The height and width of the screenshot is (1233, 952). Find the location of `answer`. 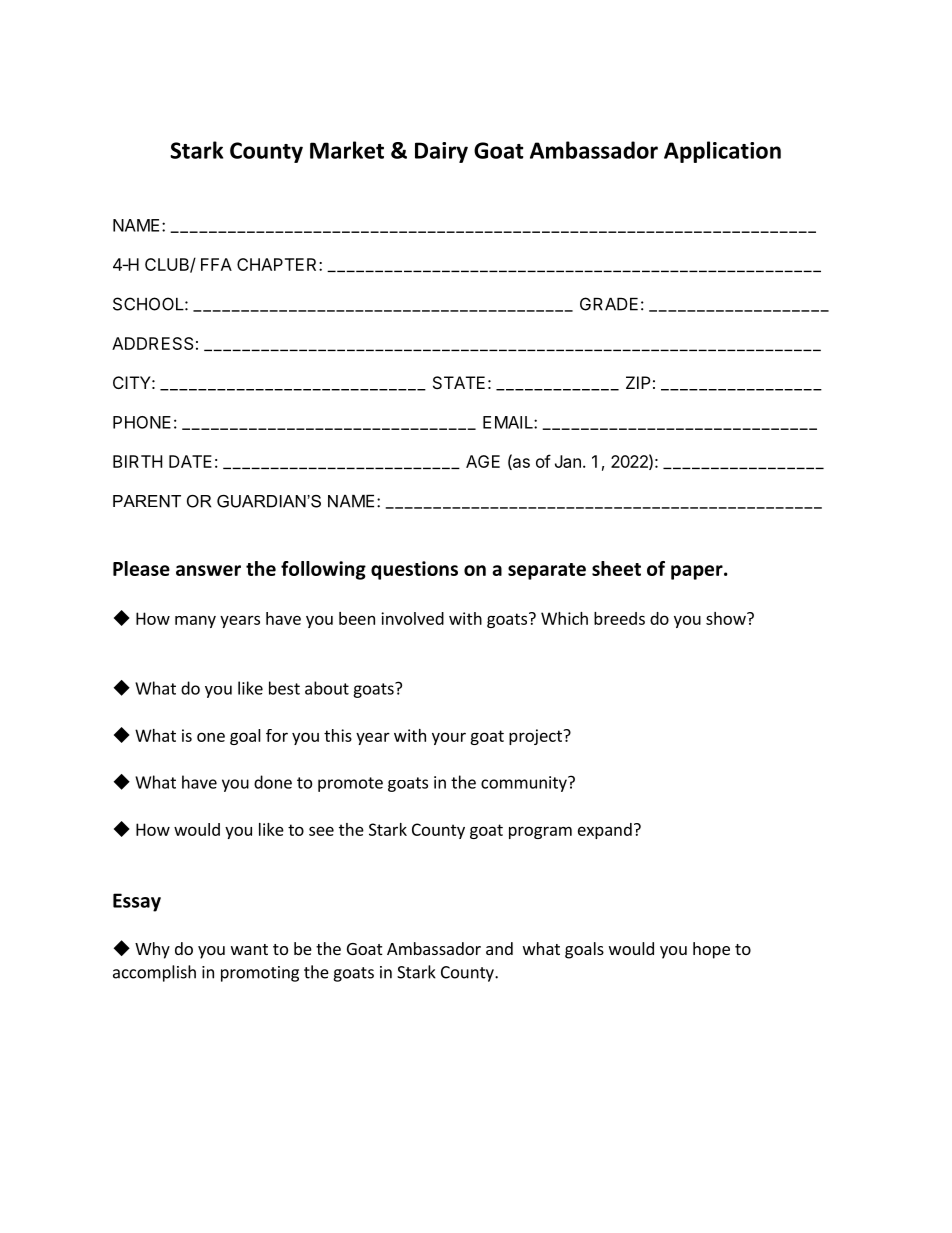

answer is located at coordinates (208, 570).
